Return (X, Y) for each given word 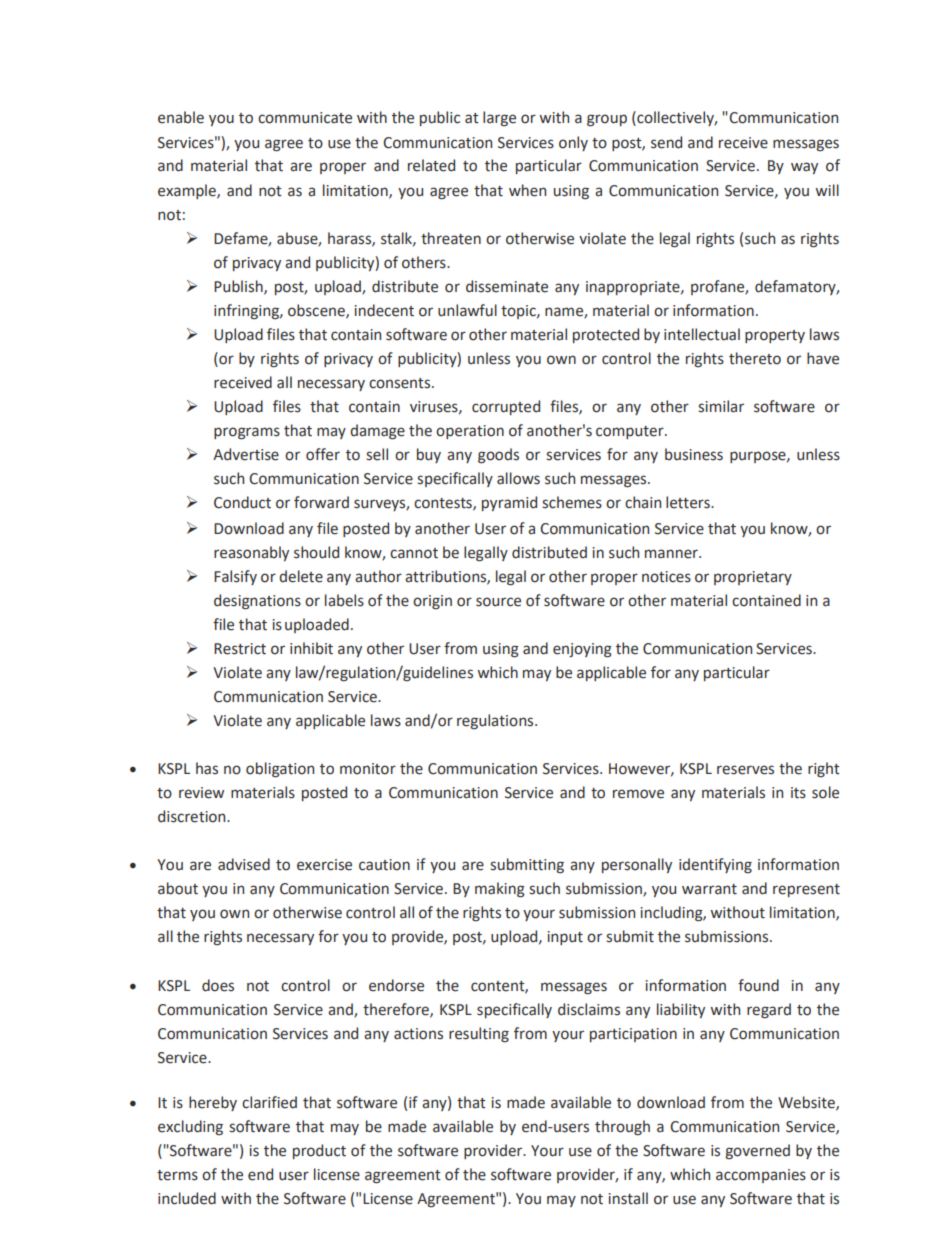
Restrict (240, 649)
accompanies (761, 1176)
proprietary (753, 578)
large (499, 118)
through (622, 1128)
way (804, 168)
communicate (305, 118)
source (498, 602)
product (319, 1151)
